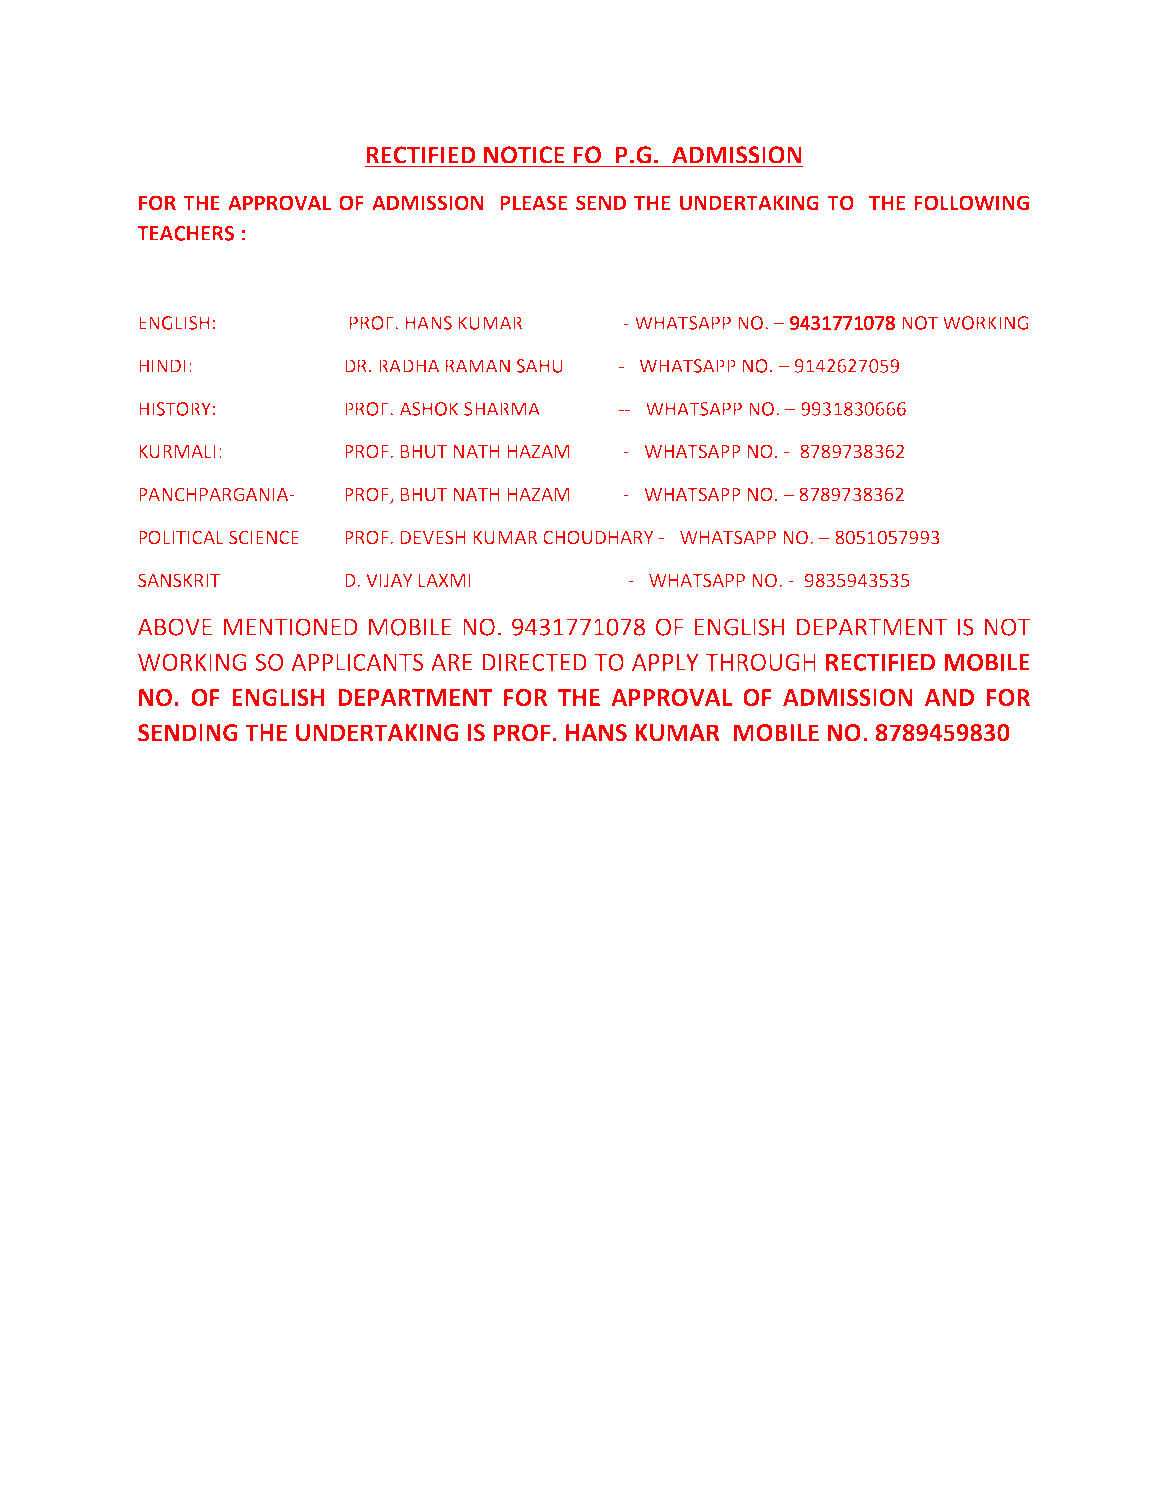  I want to click on HISTORY, so click(175, 409).
